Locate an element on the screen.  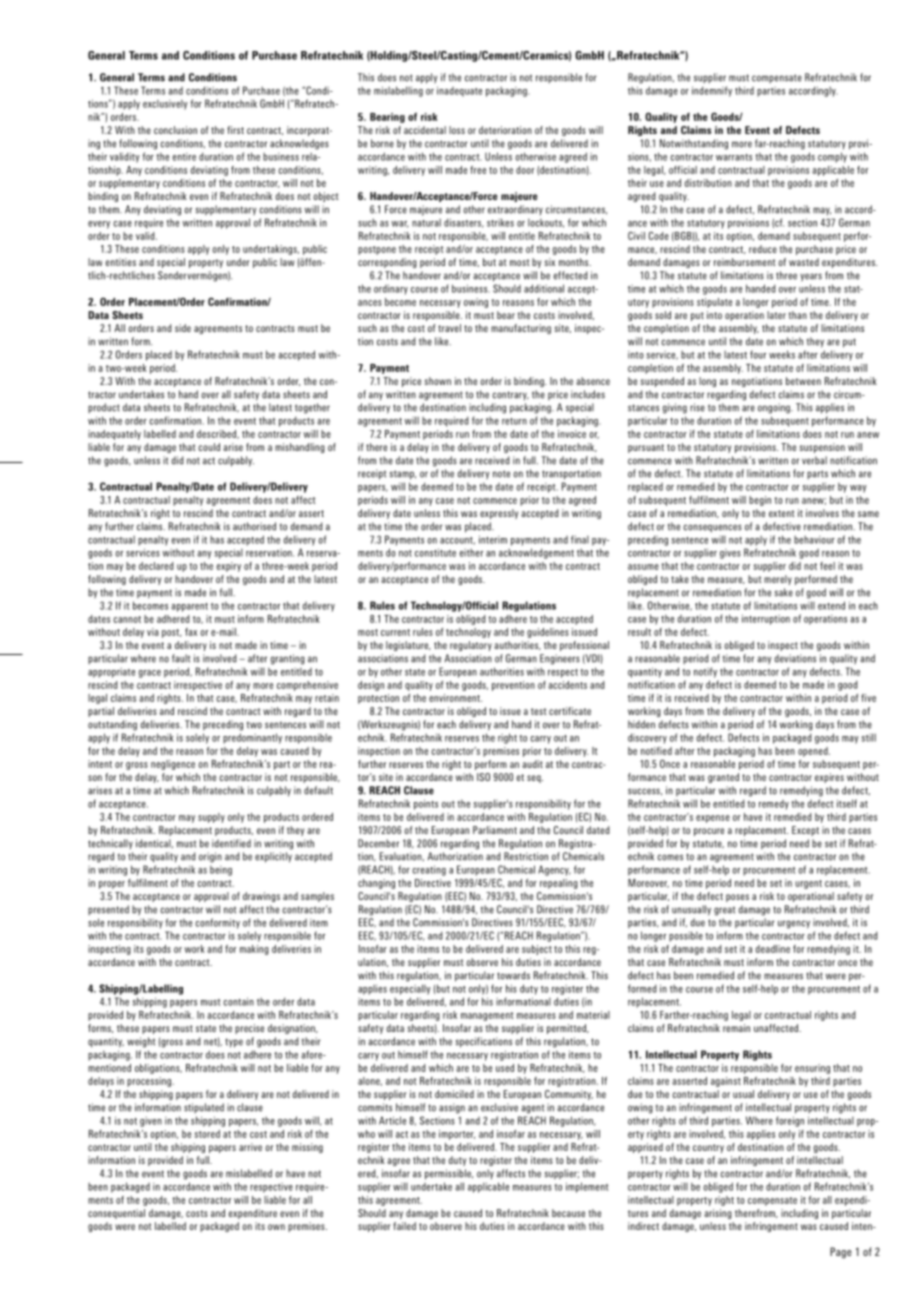
merely is located at coordinates (778, 580).
